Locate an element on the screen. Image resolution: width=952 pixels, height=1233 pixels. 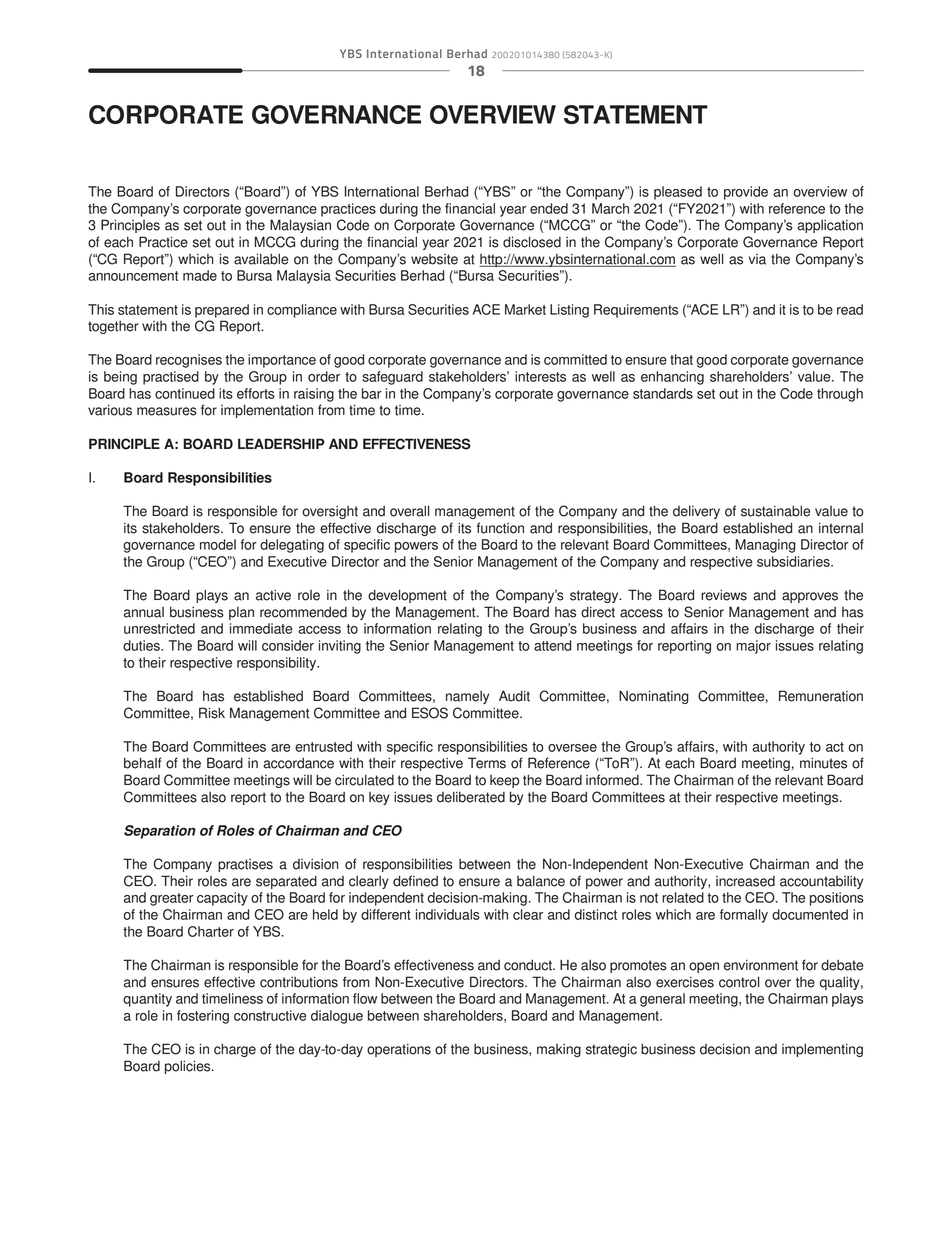
behalf is located at coordinates (143, 763).
